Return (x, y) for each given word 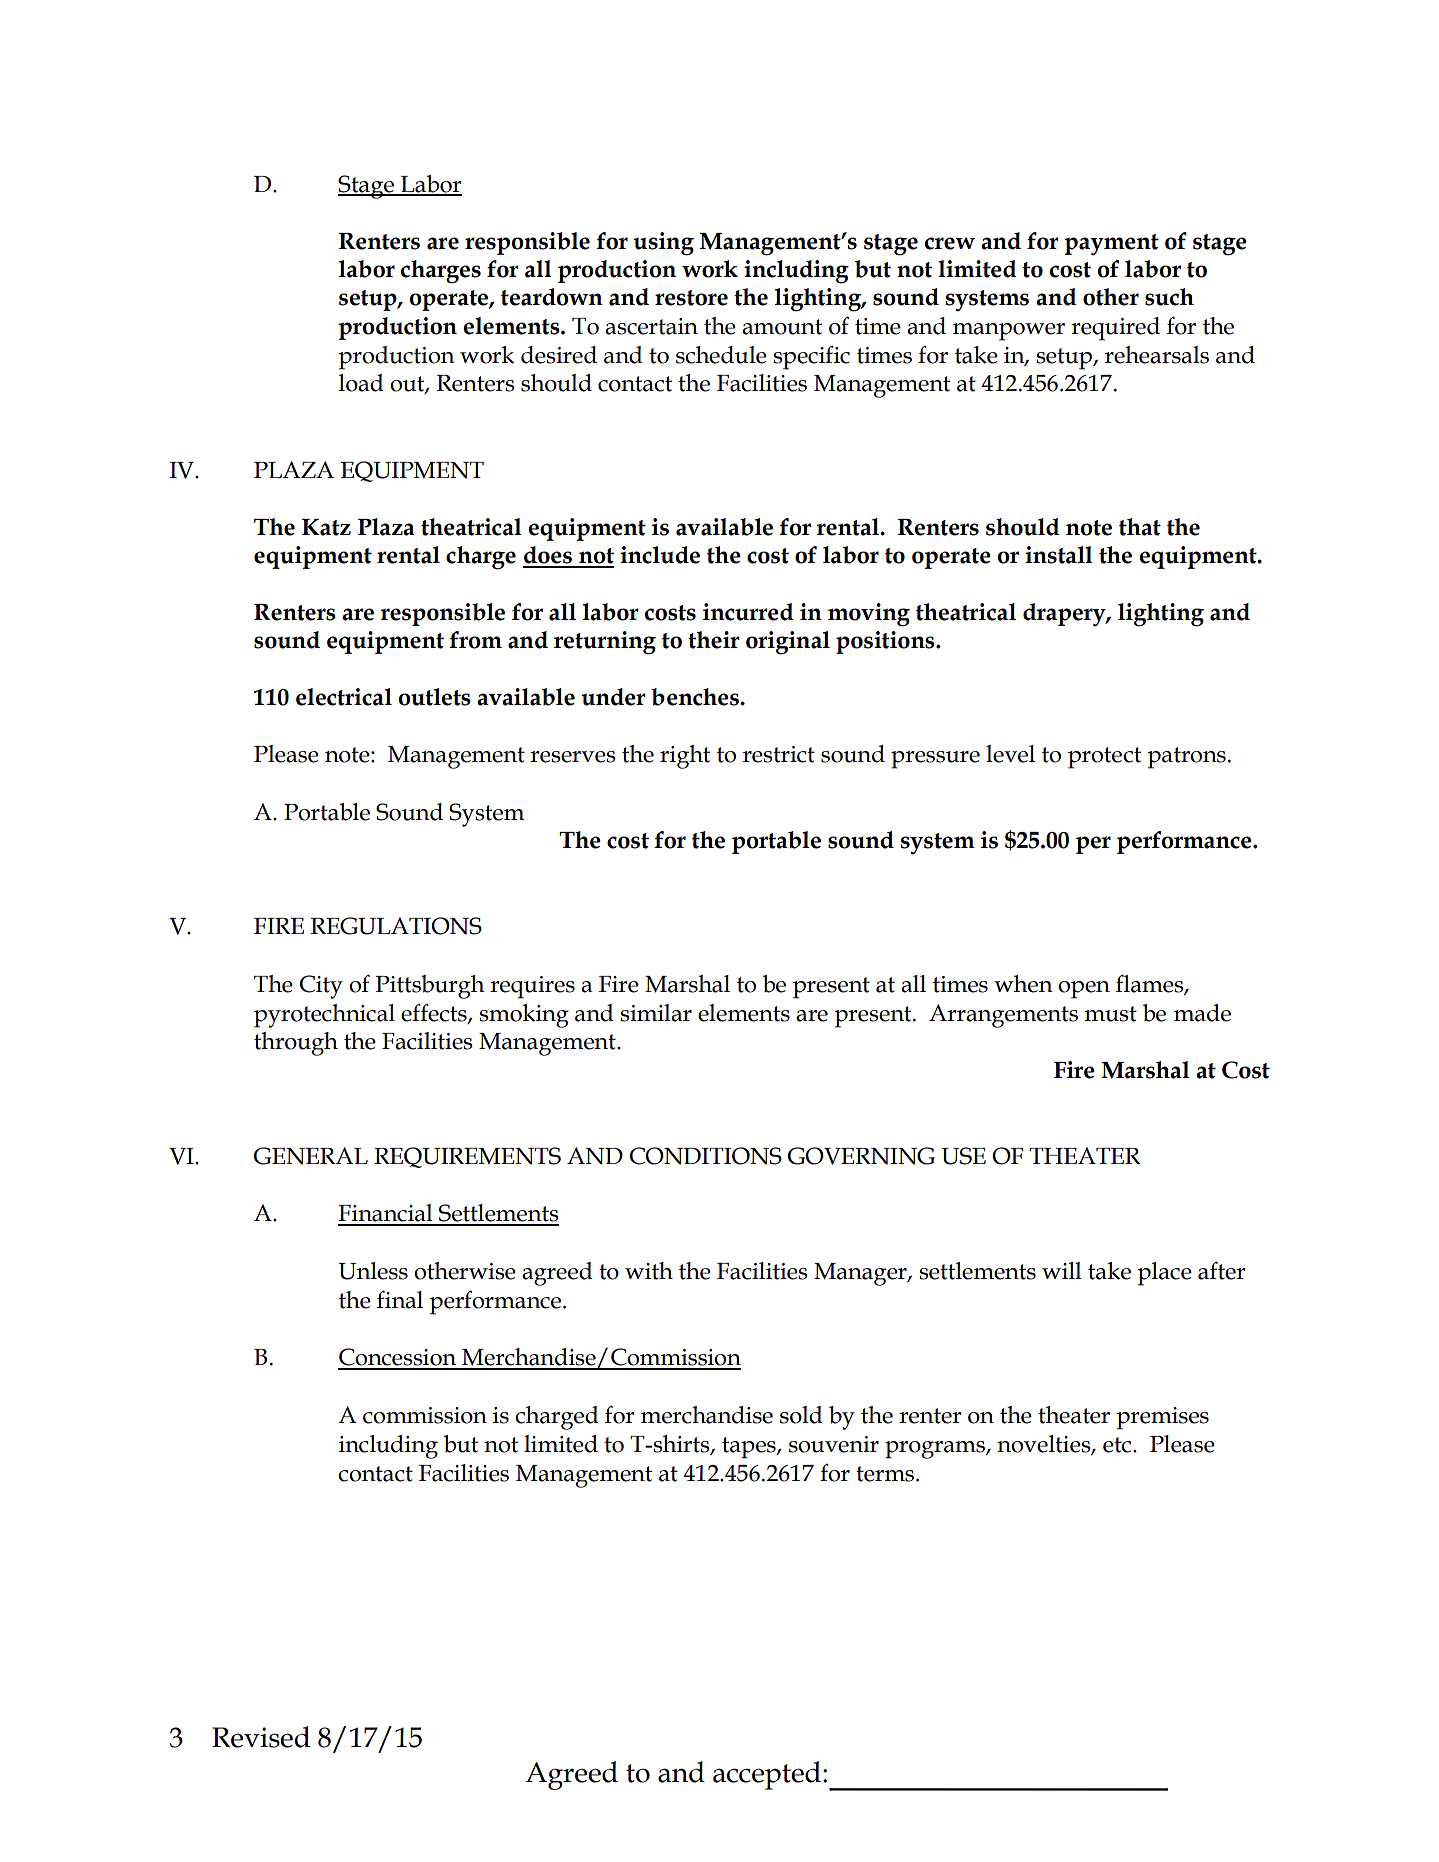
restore (691, 298)
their (714, 640)
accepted (767, 1775)
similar (656, 1013)
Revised (261, 1737)
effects (435, 1013)
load (361, 383)
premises (1162, 1418)
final (400, 1299)
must (1110, 1014)
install (1059, 555)
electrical (344, 697)
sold (801, 1415)
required (1115, 329)
